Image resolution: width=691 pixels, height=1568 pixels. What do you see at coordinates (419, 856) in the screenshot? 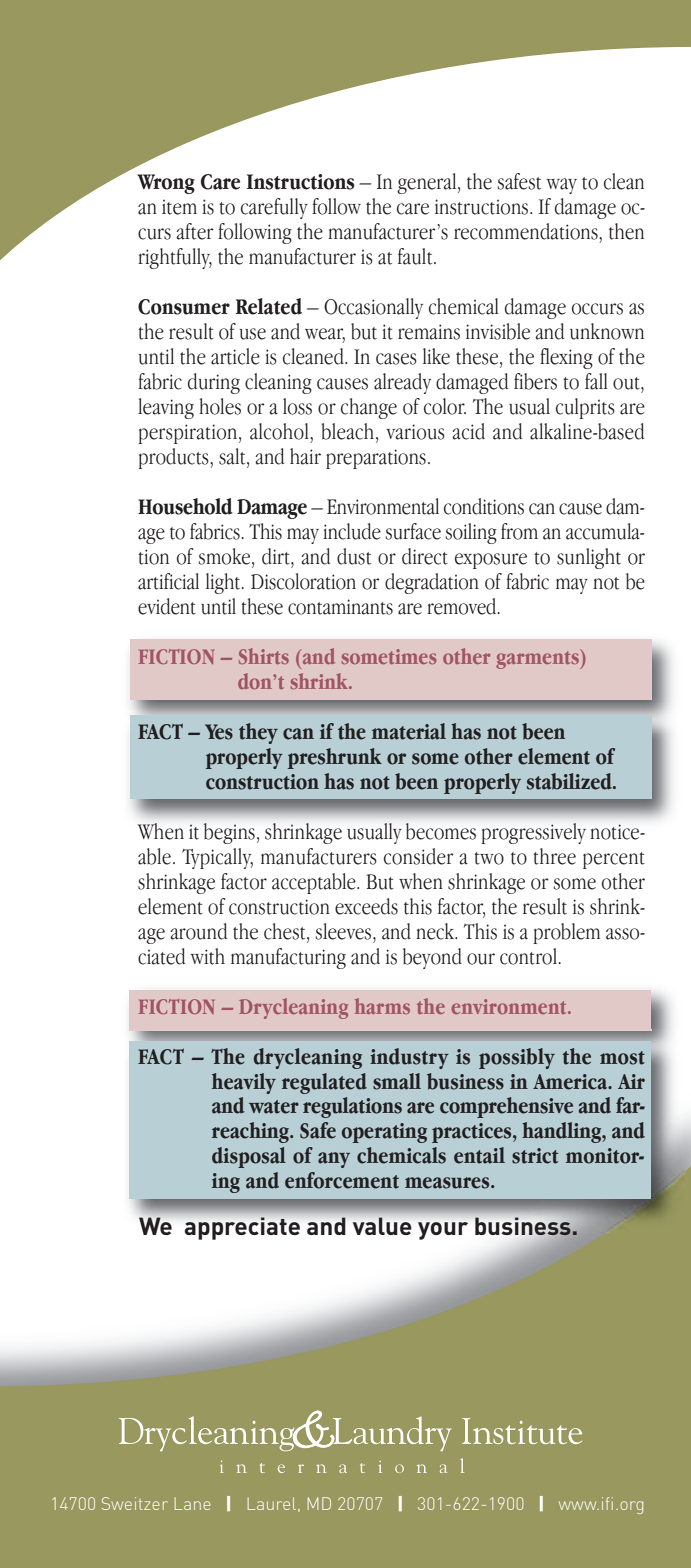
I see `consider` at bounding box center [419, 856].
